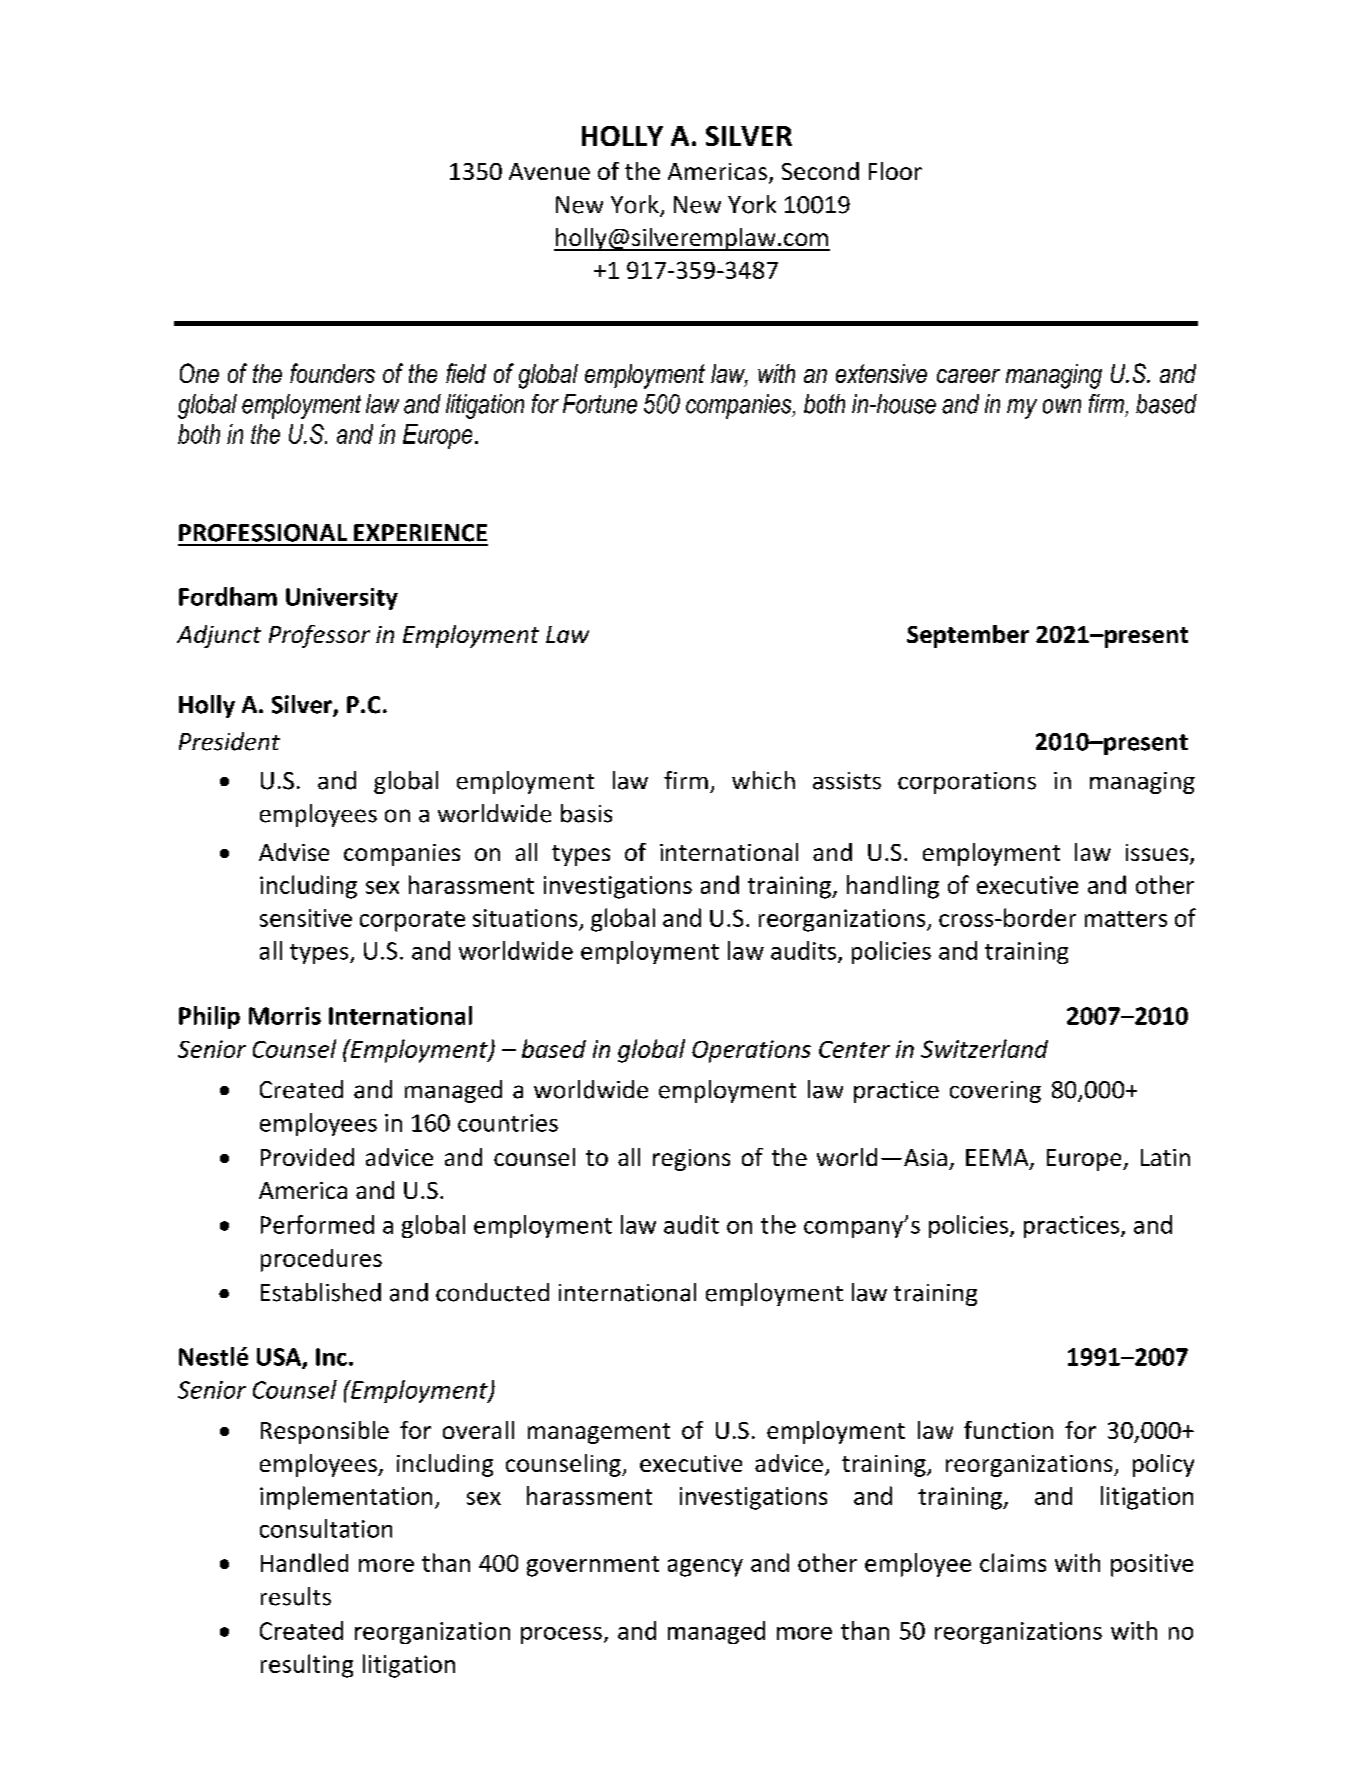 The height and width of the screenshot is (1776, 1372). Describe the element at coordinates (319, 636) in the screenshot. I see `Professor` at that location.
